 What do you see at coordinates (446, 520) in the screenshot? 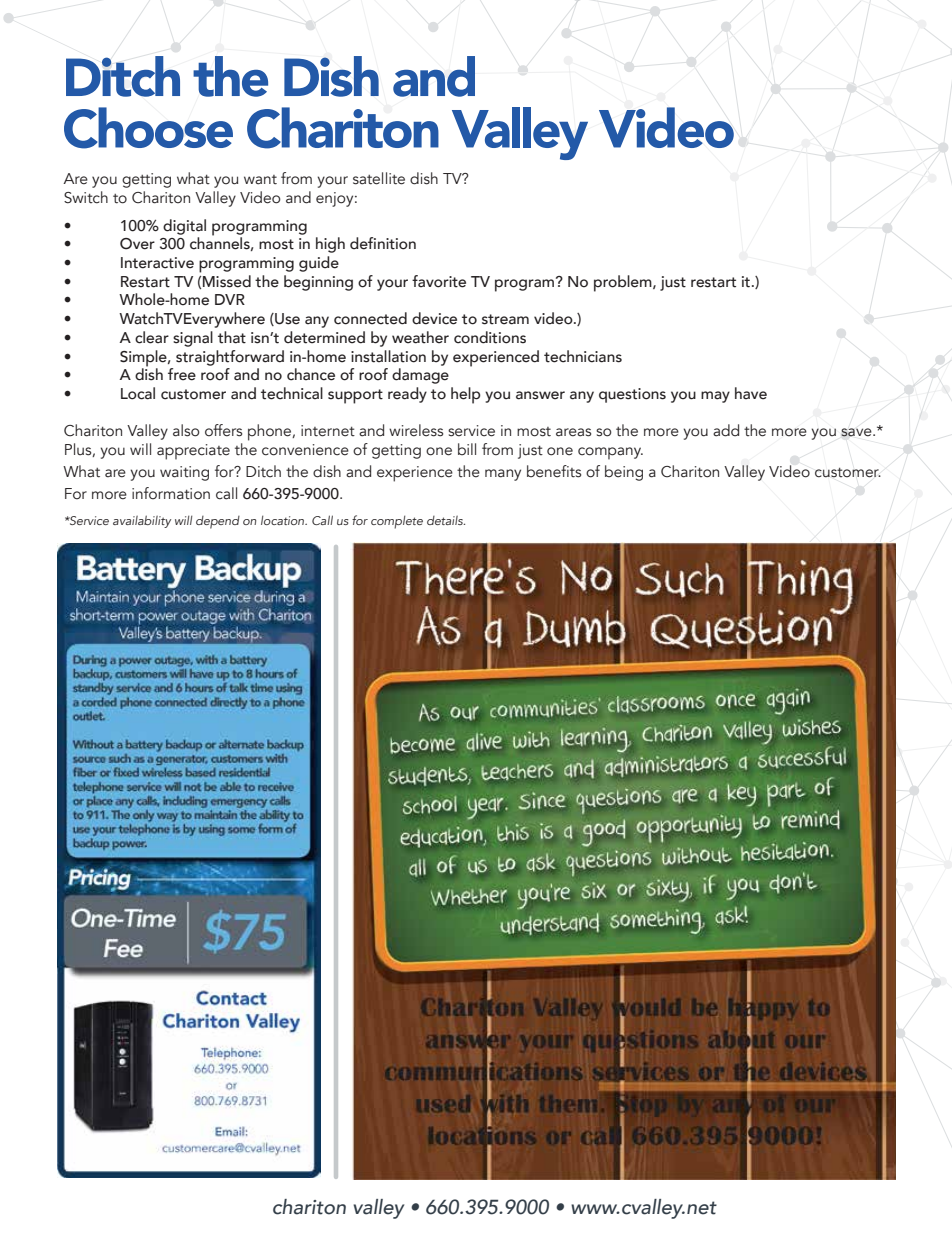
I see `details` at bounding box center [446, 520].
